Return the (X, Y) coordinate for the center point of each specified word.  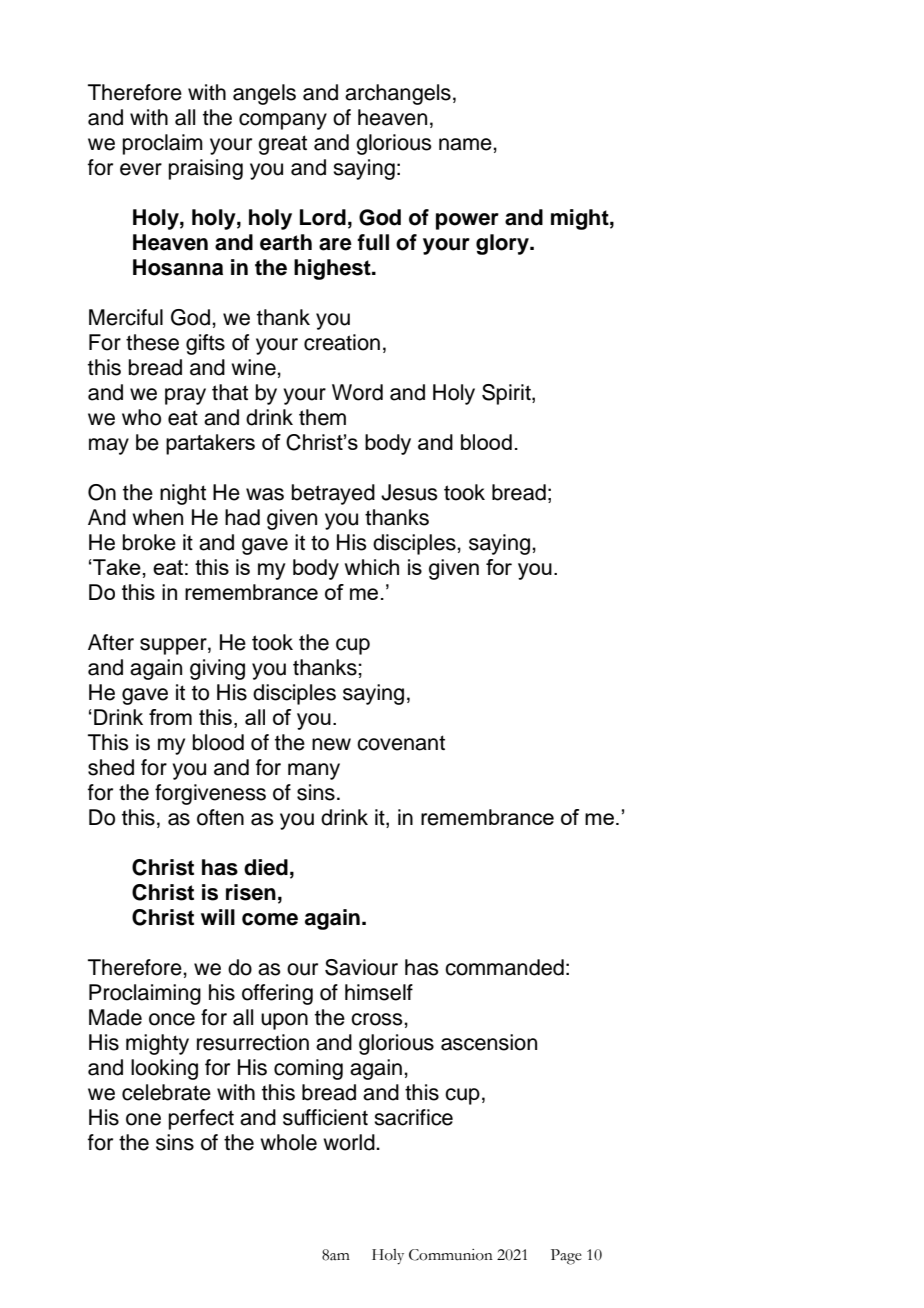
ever (141, 169)
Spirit (507, 394)
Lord (323, 217)
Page (566, 1257)
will (218, 917)
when (157, 517)
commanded (504, 967)
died (266, 867)
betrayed (333, 494)
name (466, 144)
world (350, 1142)
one (143, 1119)
